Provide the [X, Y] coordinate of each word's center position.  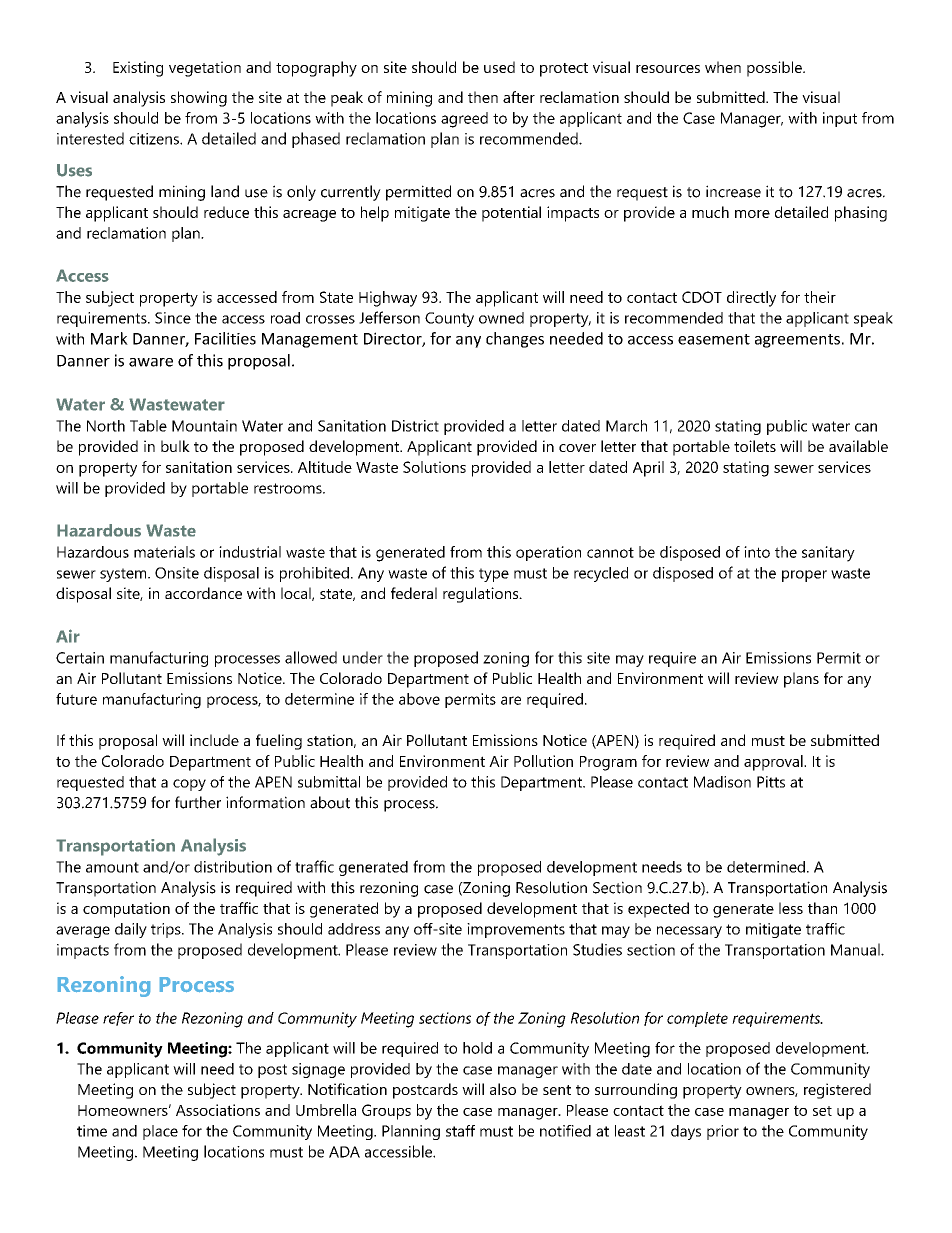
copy [189, 785]
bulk [175, 446]
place [160, 1132]
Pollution [543, 761]
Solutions [434, 467]
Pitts [771, 782]
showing [199, 99]
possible [775, 69]
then [483, 97]
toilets [755, 446]
